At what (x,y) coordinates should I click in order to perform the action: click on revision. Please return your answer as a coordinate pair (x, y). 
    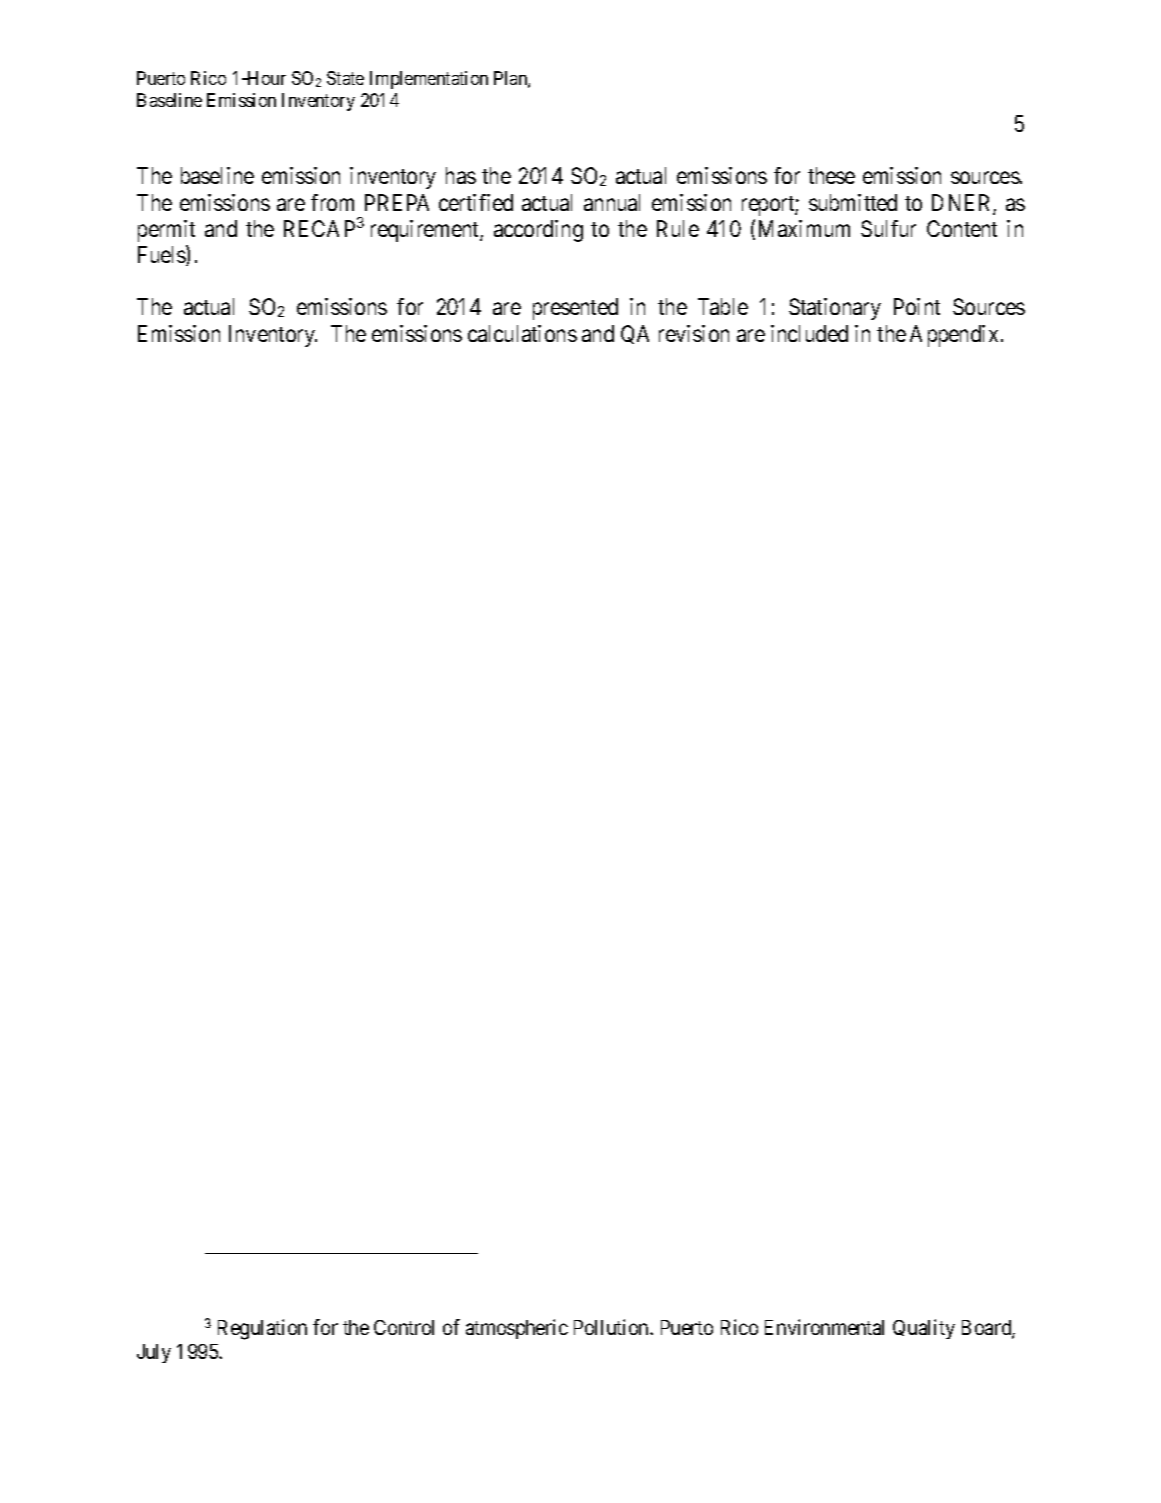
    Looking at the image, I should click on (694, 333).
